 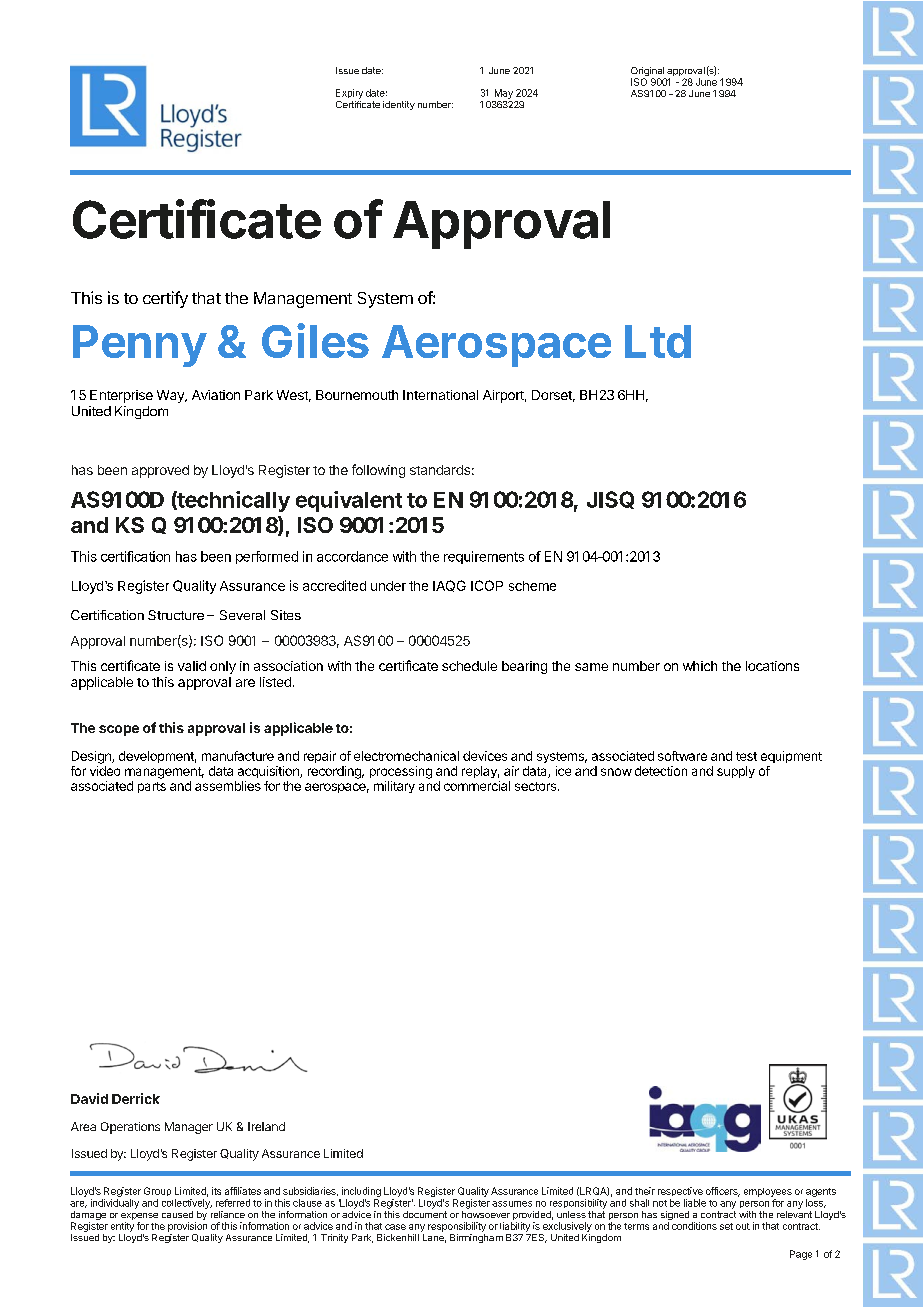 I want to click on Way, so click(x=171, y=396).
